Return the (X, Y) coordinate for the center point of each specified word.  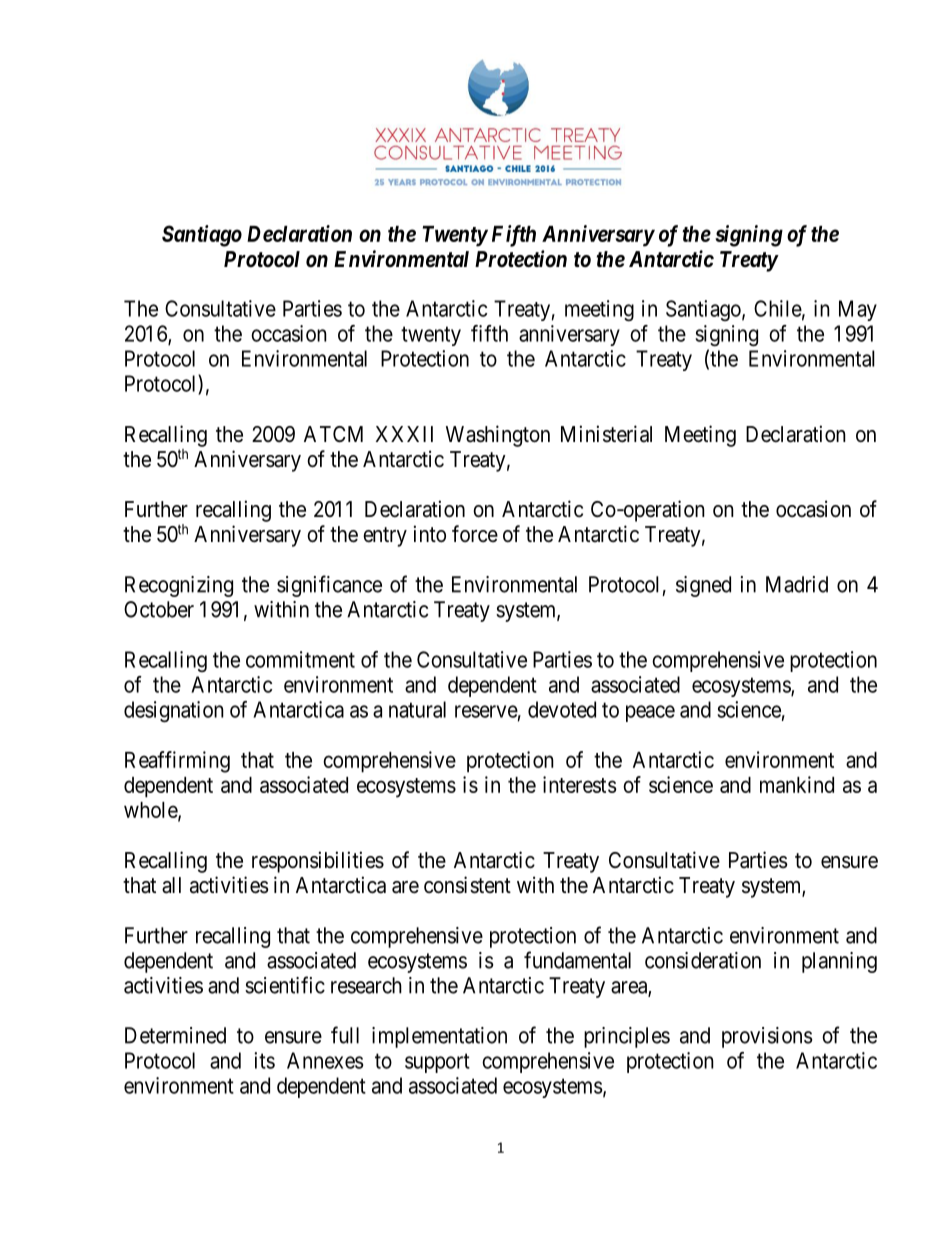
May (858, 310)
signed (703, 586)
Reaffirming (177, 762)
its (264, 1060)
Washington (498, 436)
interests (580, 784)
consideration (703, 960)
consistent (467, 885)
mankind (797, 784)
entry (385, 537)
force (475, 533)
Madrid (797, 584)
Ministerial (606, 434)
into (430, 533)
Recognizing (179, 586)
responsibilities (318, 862)
